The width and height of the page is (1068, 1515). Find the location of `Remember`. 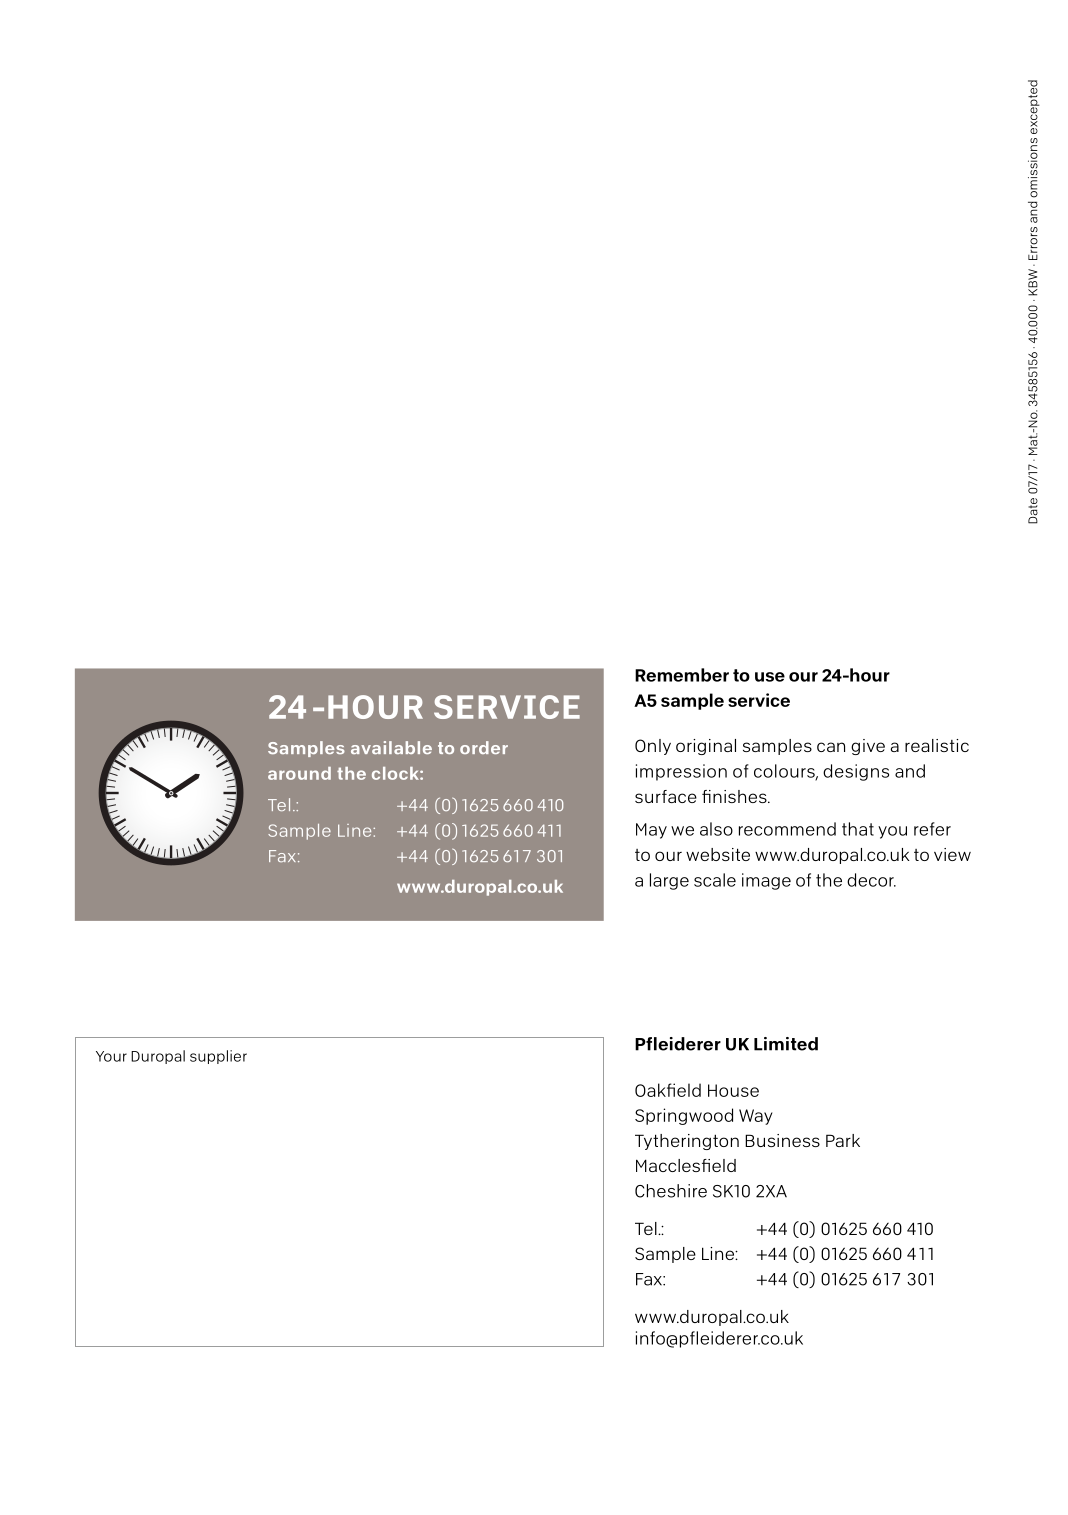

Remember is located at coordinates (682, 675).
